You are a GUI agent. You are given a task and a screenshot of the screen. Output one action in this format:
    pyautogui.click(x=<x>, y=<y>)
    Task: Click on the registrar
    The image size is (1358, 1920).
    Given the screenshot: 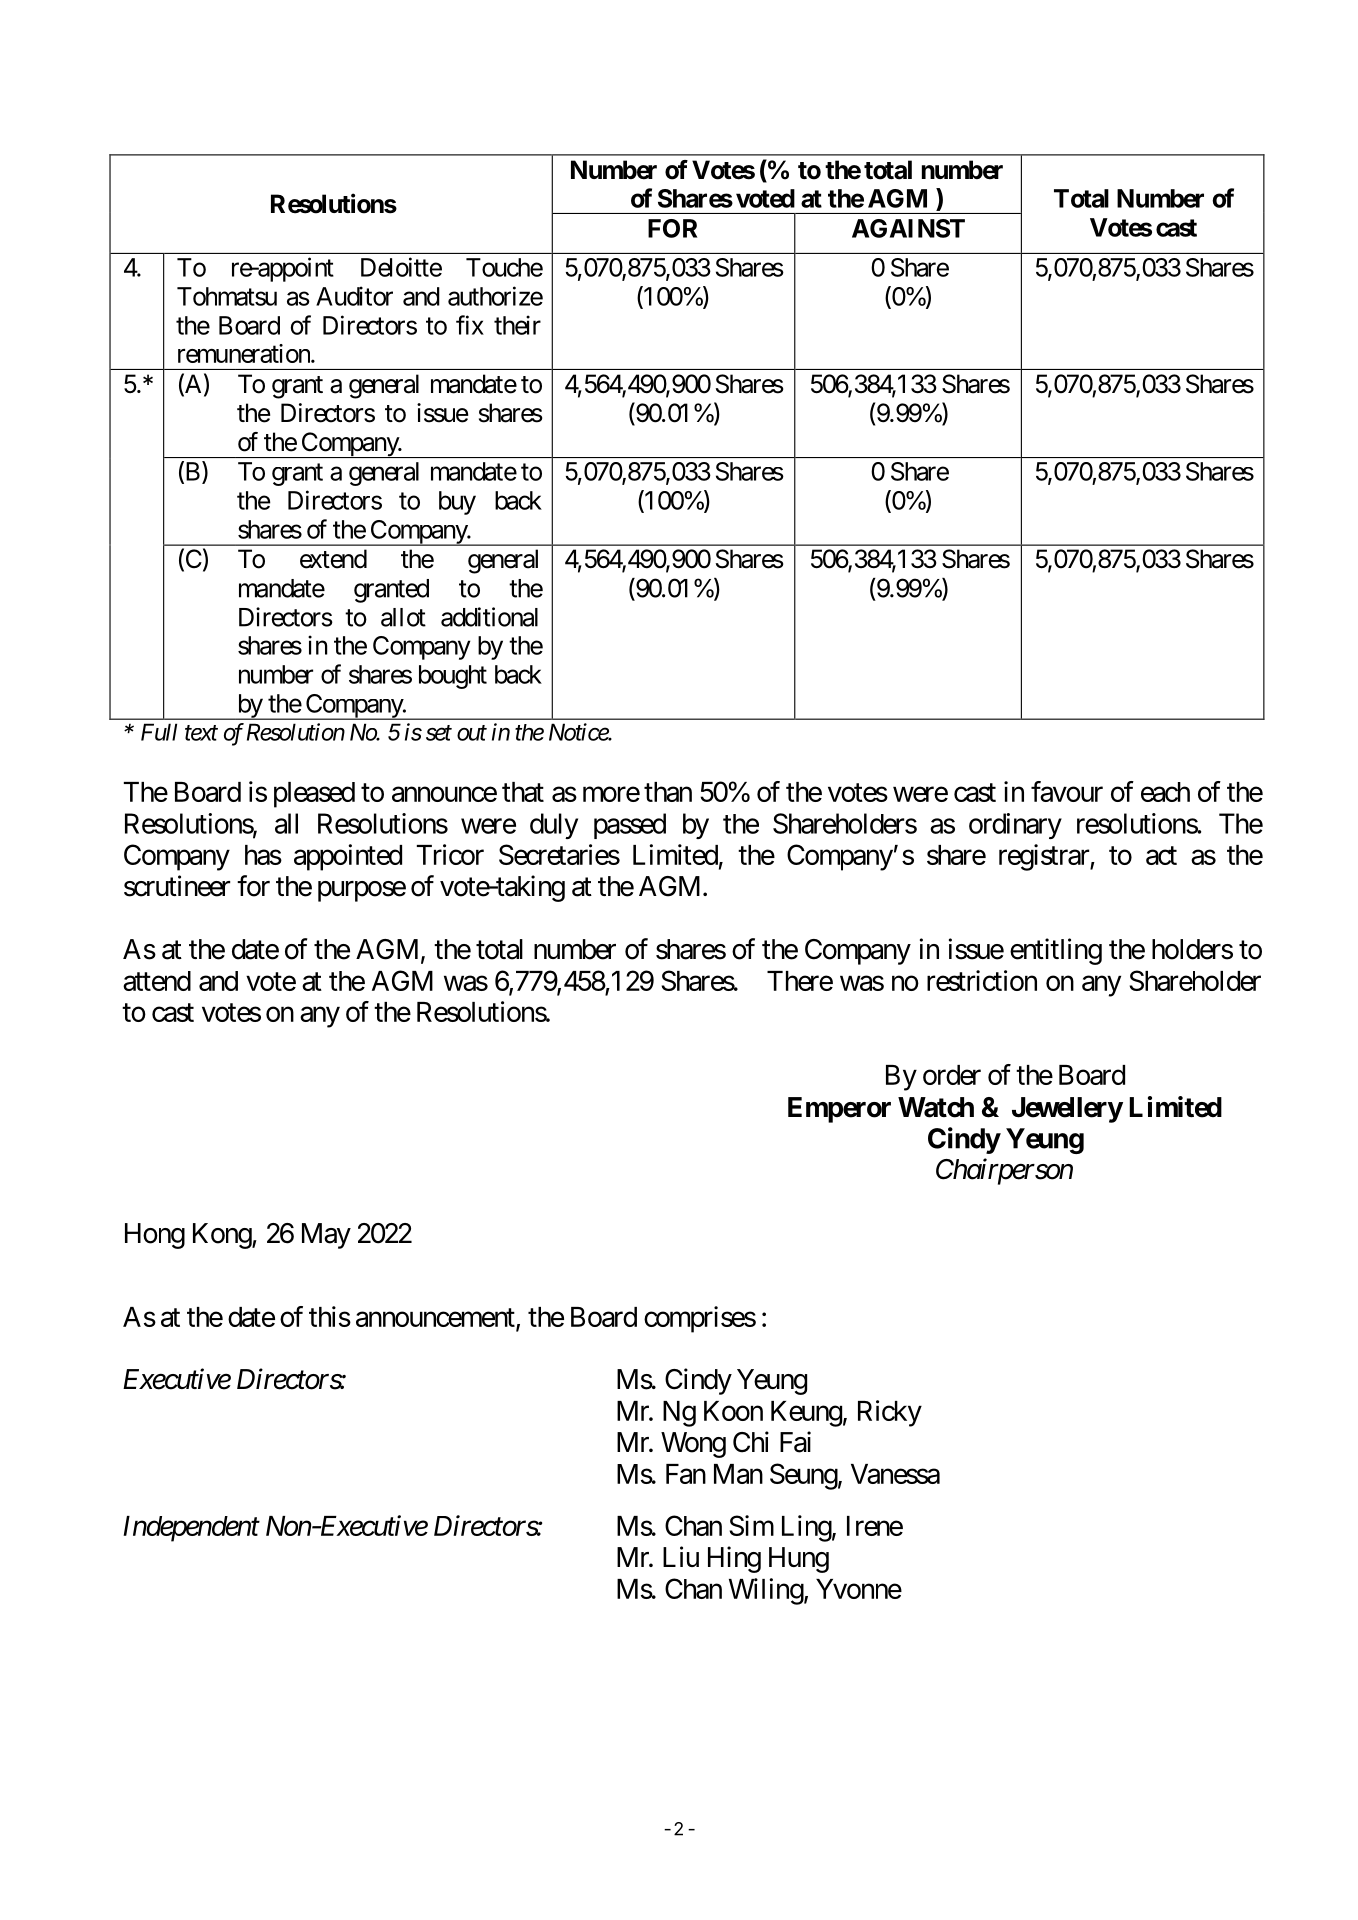 What is the action you would take?
    pyautogui.click(x=1045, y=857)
